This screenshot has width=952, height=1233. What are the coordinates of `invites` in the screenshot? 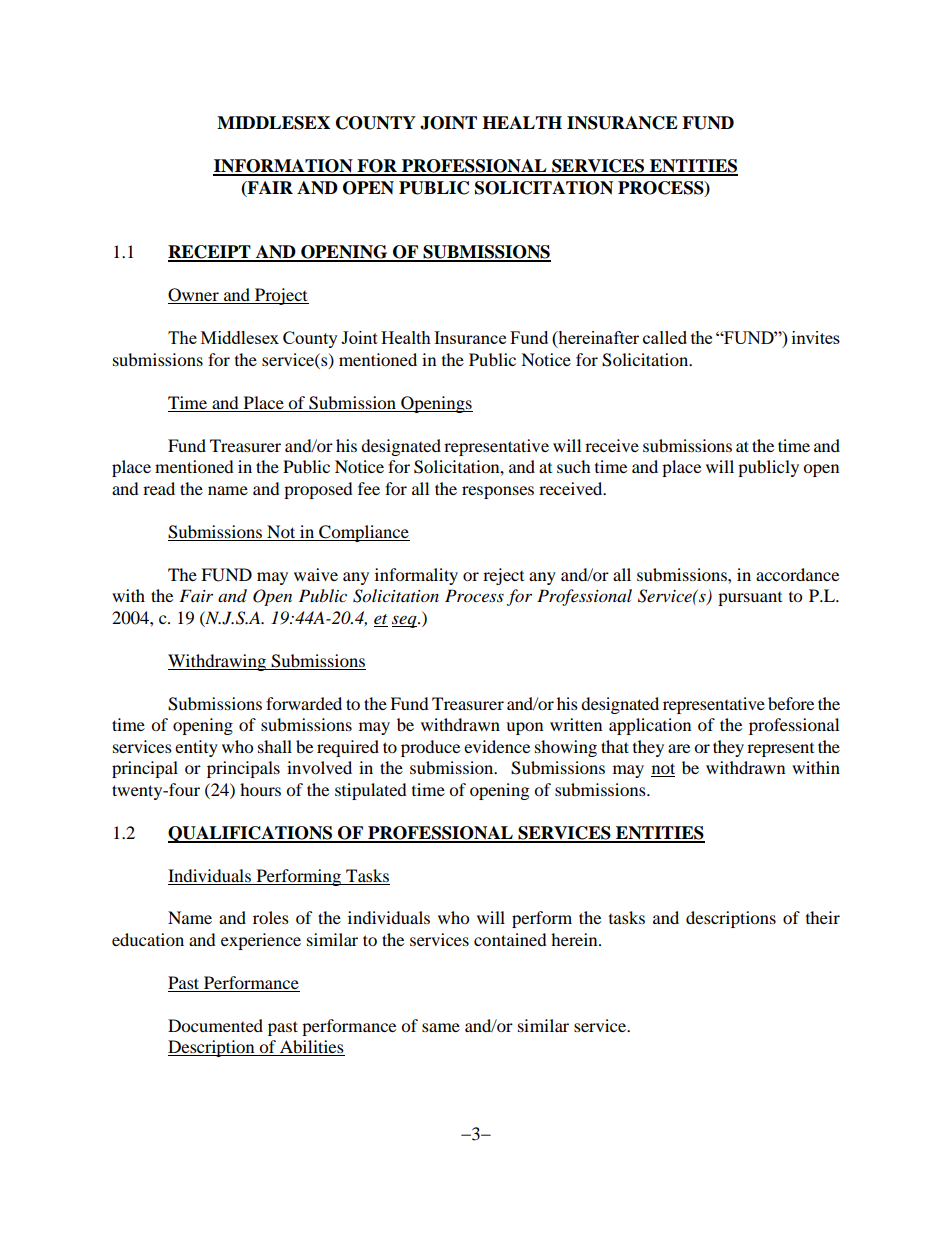 It's located at (816, 337).
